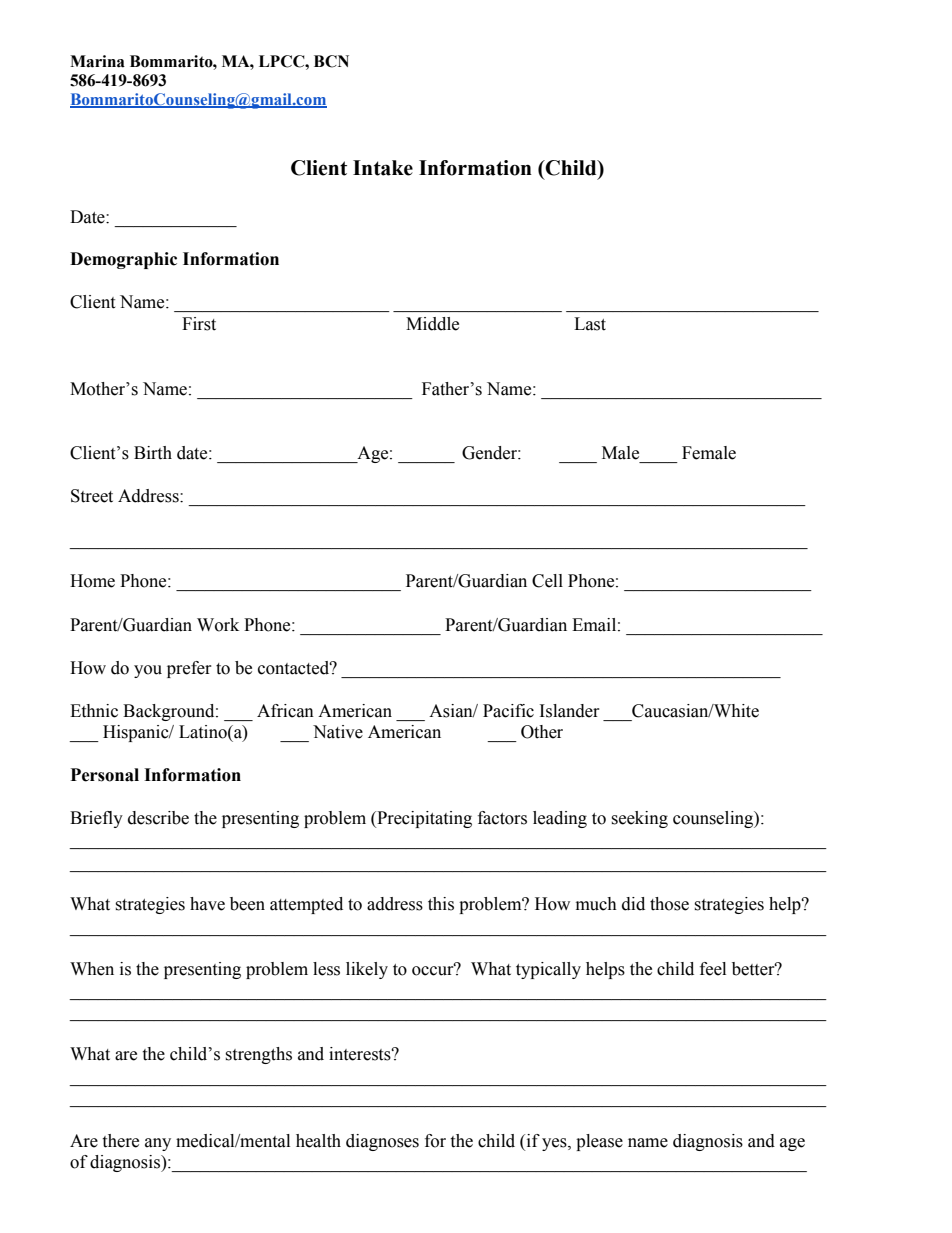 This page has width=952, height=1233. Describe the element at coordinates (383, 168) in the page. I see `Intake` at that location.
